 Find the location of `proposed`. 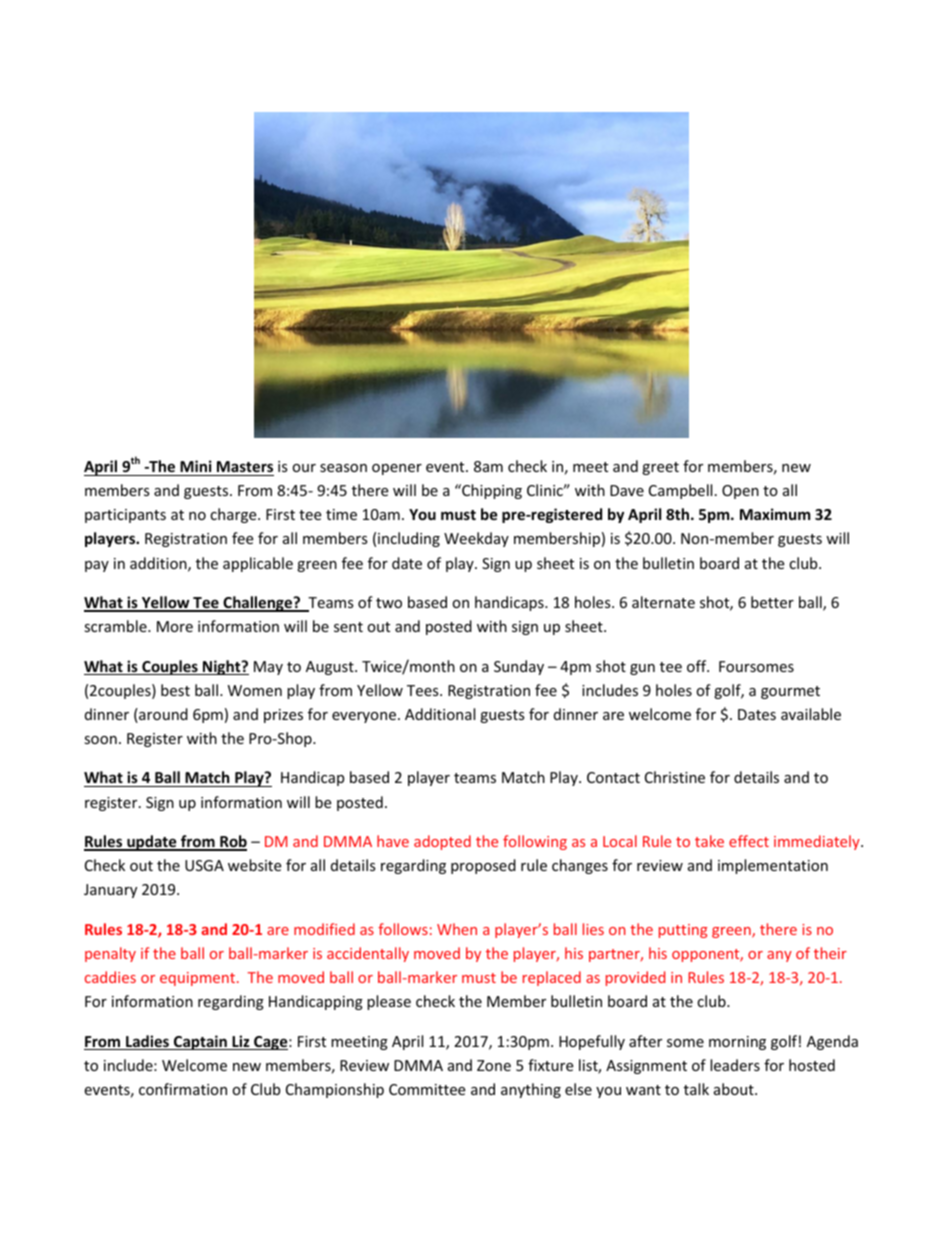

proposed is located at coordinates (483, 866).
